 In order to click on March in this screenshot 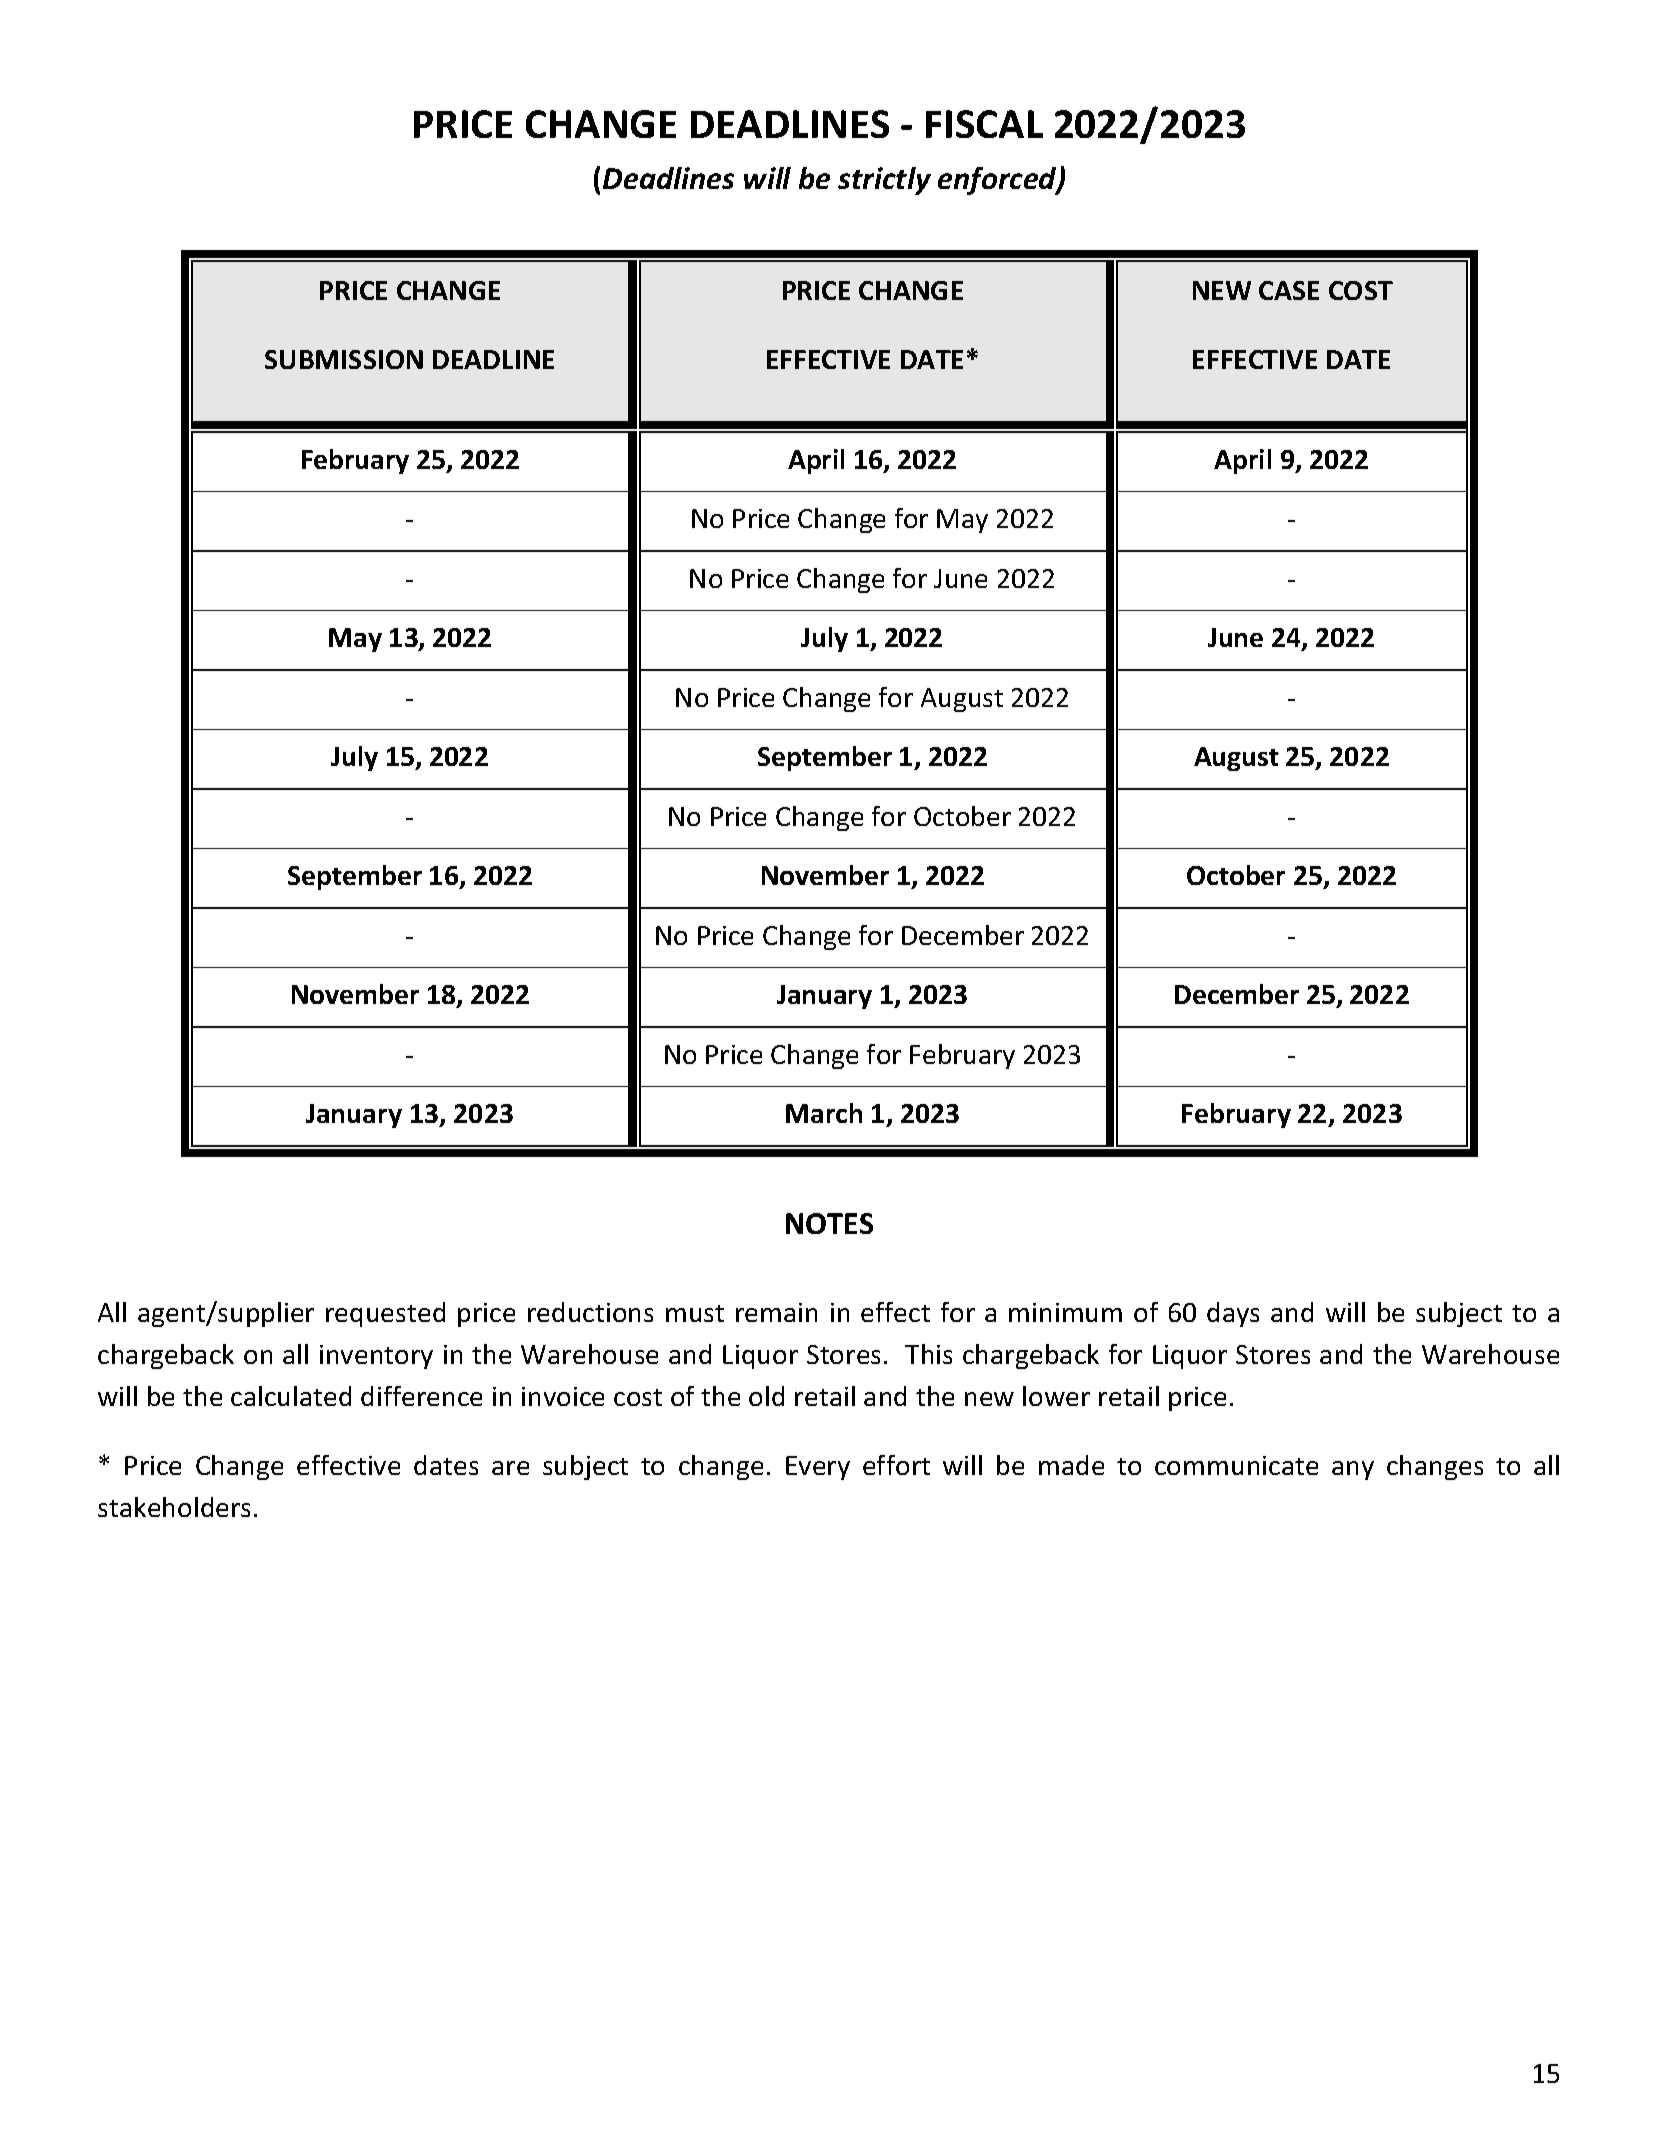, I will do `click(824, 1113)`.
